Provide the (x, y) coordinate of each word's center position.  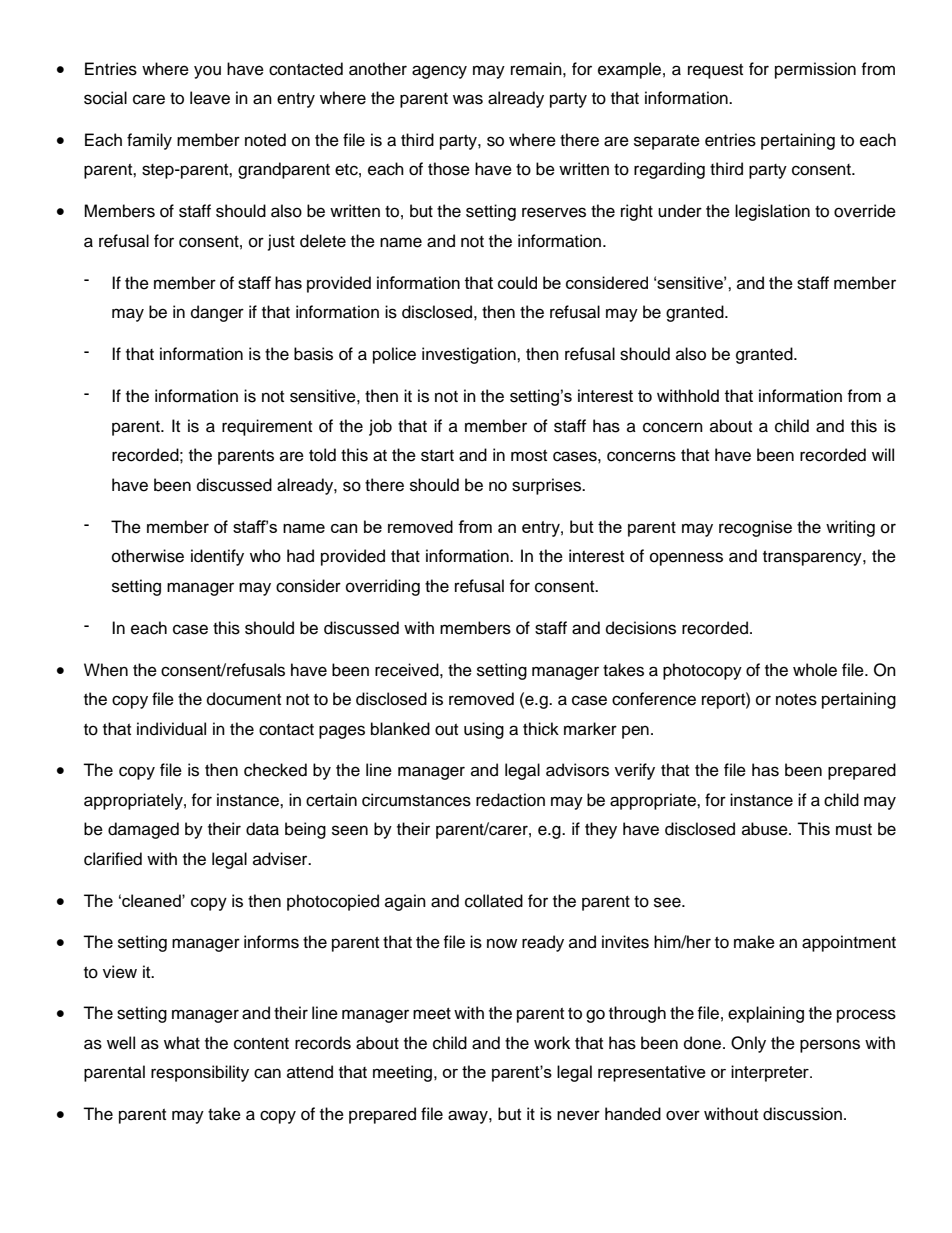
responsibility (200, 1073)
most (529, 456)
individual (171, 729)
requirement (267, 427)
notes (796, 700)
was (468, 99)
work (552, 1043)
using (484, 730)
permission (815, 70)
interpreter (771, 1073)
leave (210, 98)
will (883, 454)
